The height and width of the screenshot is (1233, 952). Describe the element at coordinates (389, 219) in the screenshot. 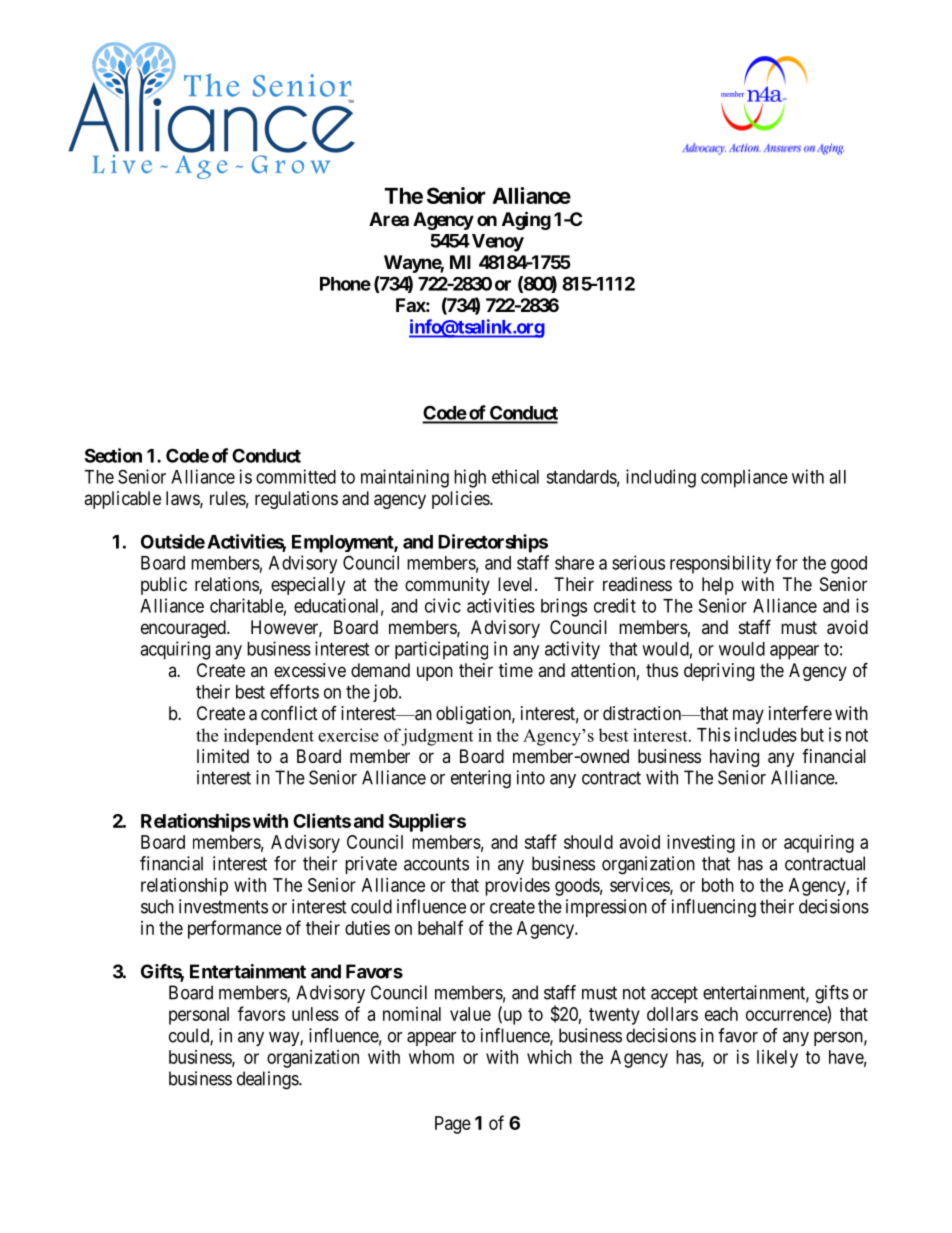

I see `Area` at that location.
